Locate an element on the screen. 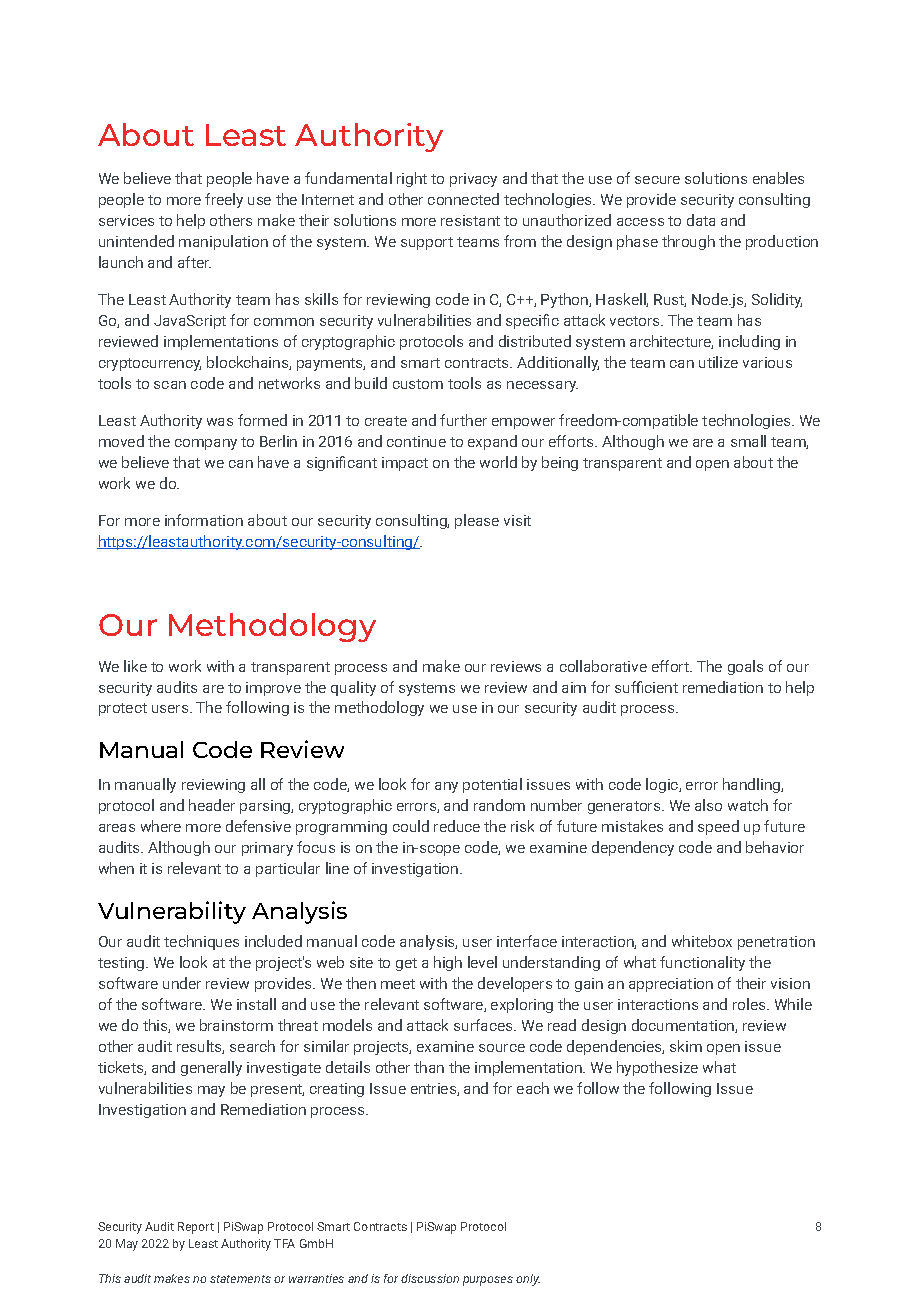 The image size is (924, 1307). only is located at coordinates (528, 1280).
